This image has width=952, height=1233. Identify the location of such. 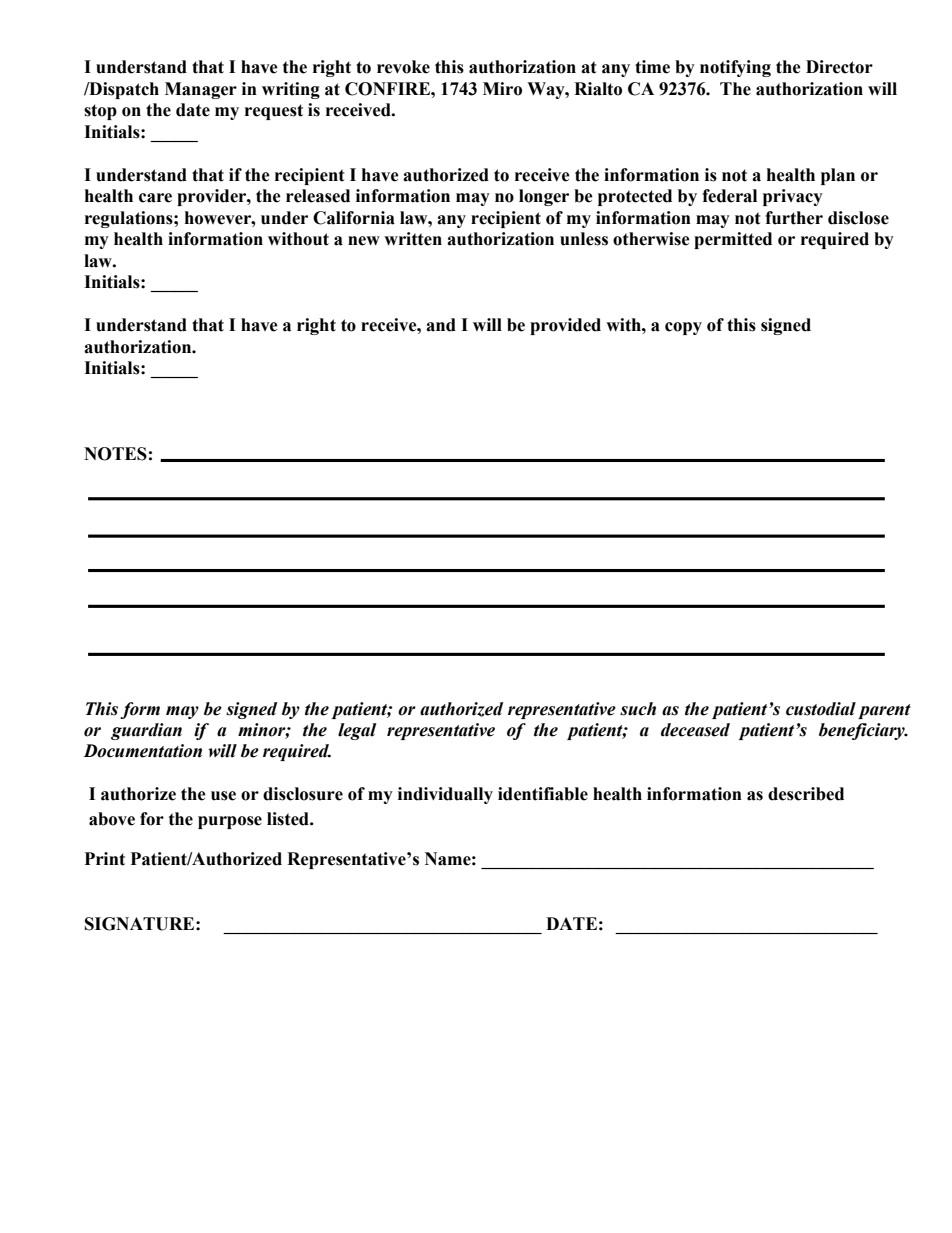
(638, 709).
